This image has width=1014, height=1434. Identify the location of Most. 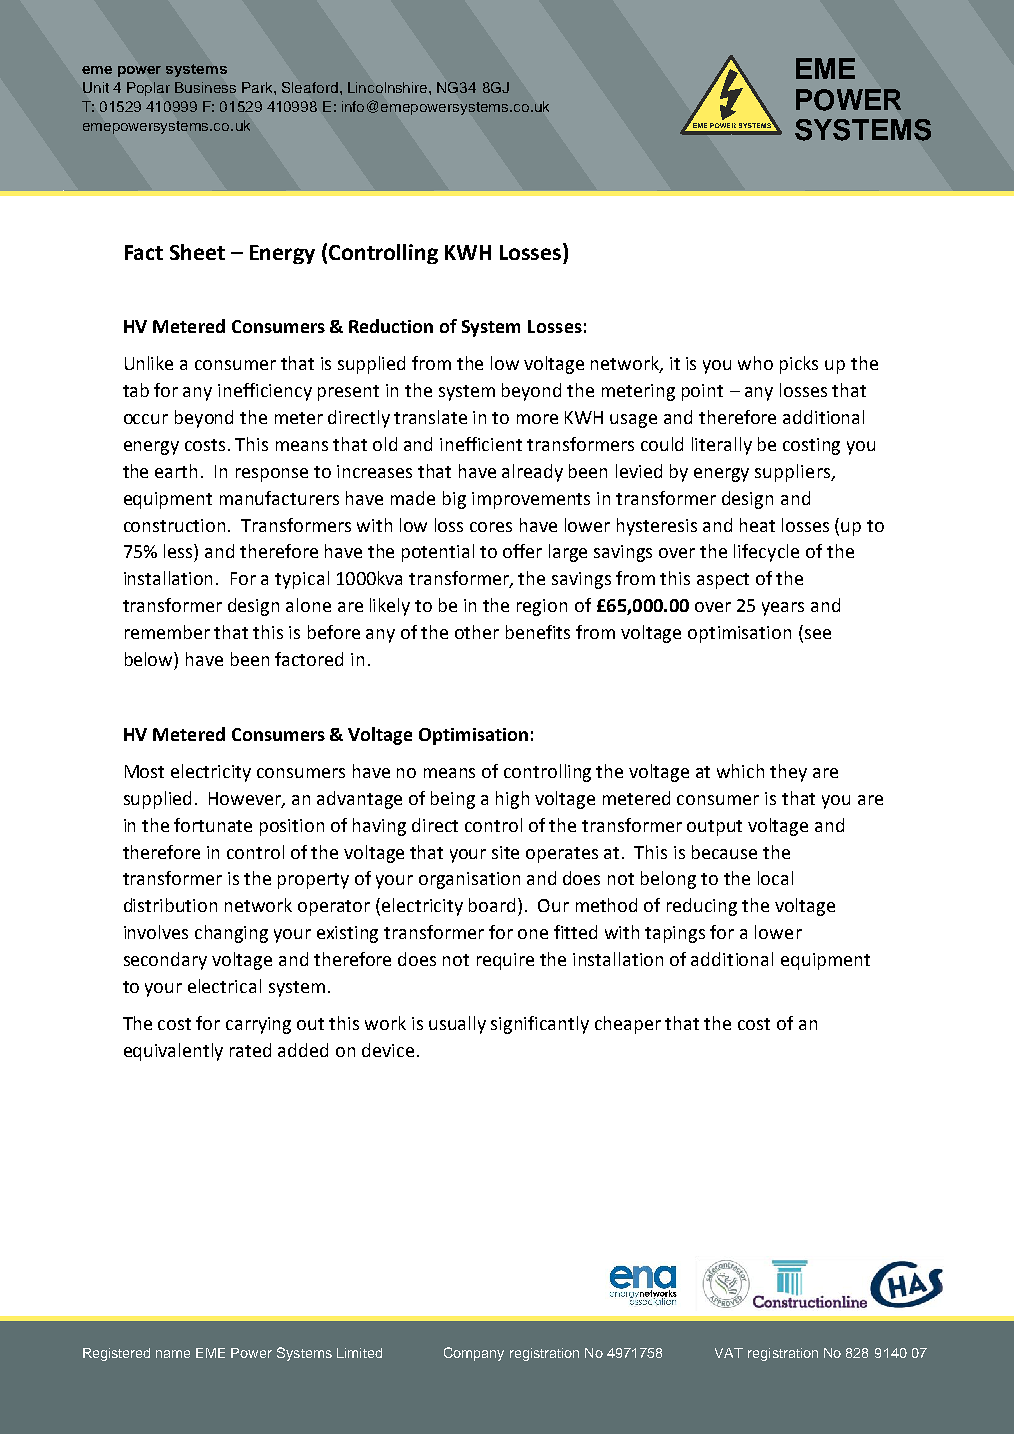
(144, 771).
